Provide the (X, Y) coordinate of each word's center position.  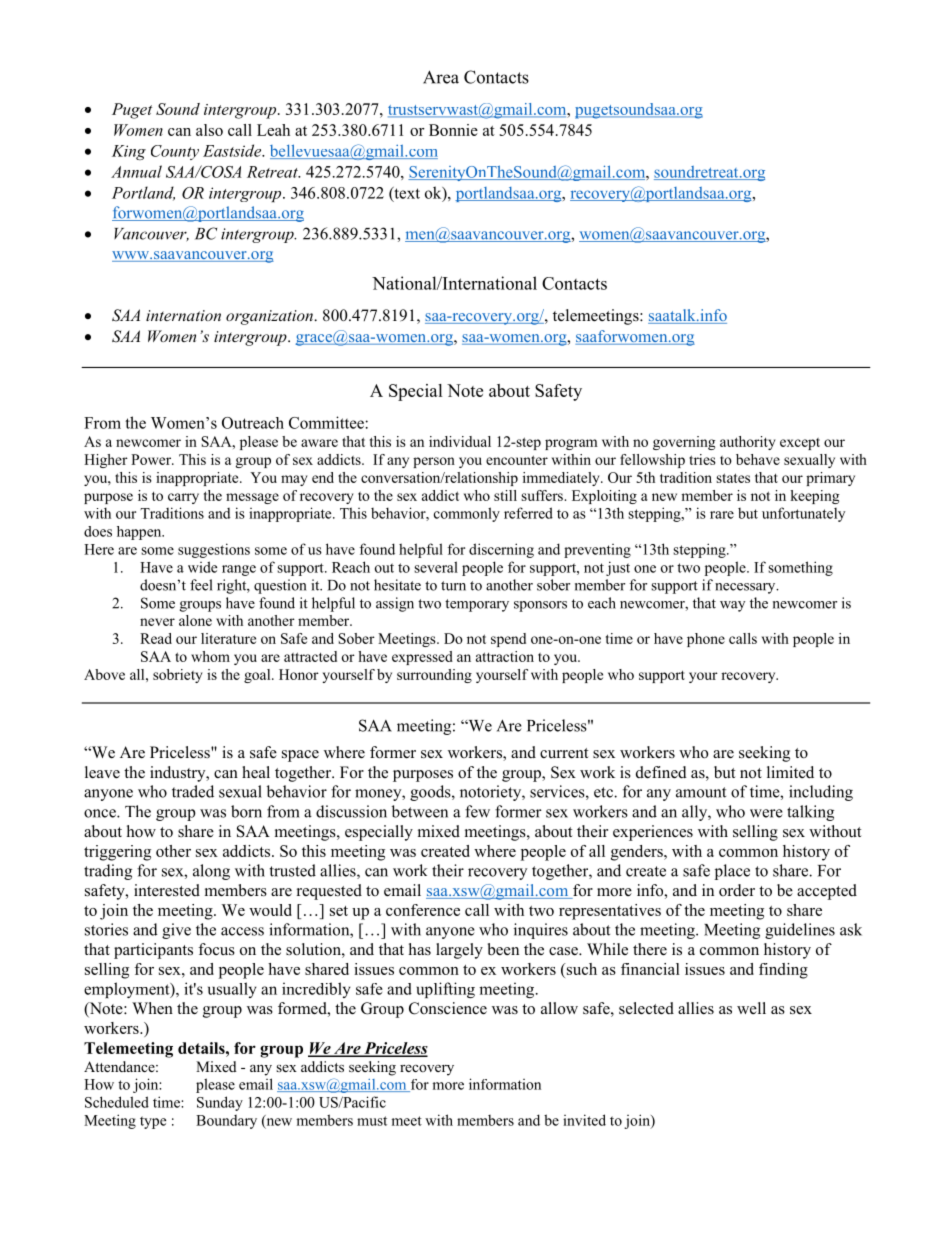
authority (748, 443)
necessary (746, 588)
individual (460, 441)
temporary (477, 605)
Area (441, 77)
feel (201, 585)
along (211, 872)
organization (270, 317)
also (209, 130)
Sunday (220, 1103)
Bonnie (453, 130)
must (372, 1121)
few (477, 811)
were (766, 813)
